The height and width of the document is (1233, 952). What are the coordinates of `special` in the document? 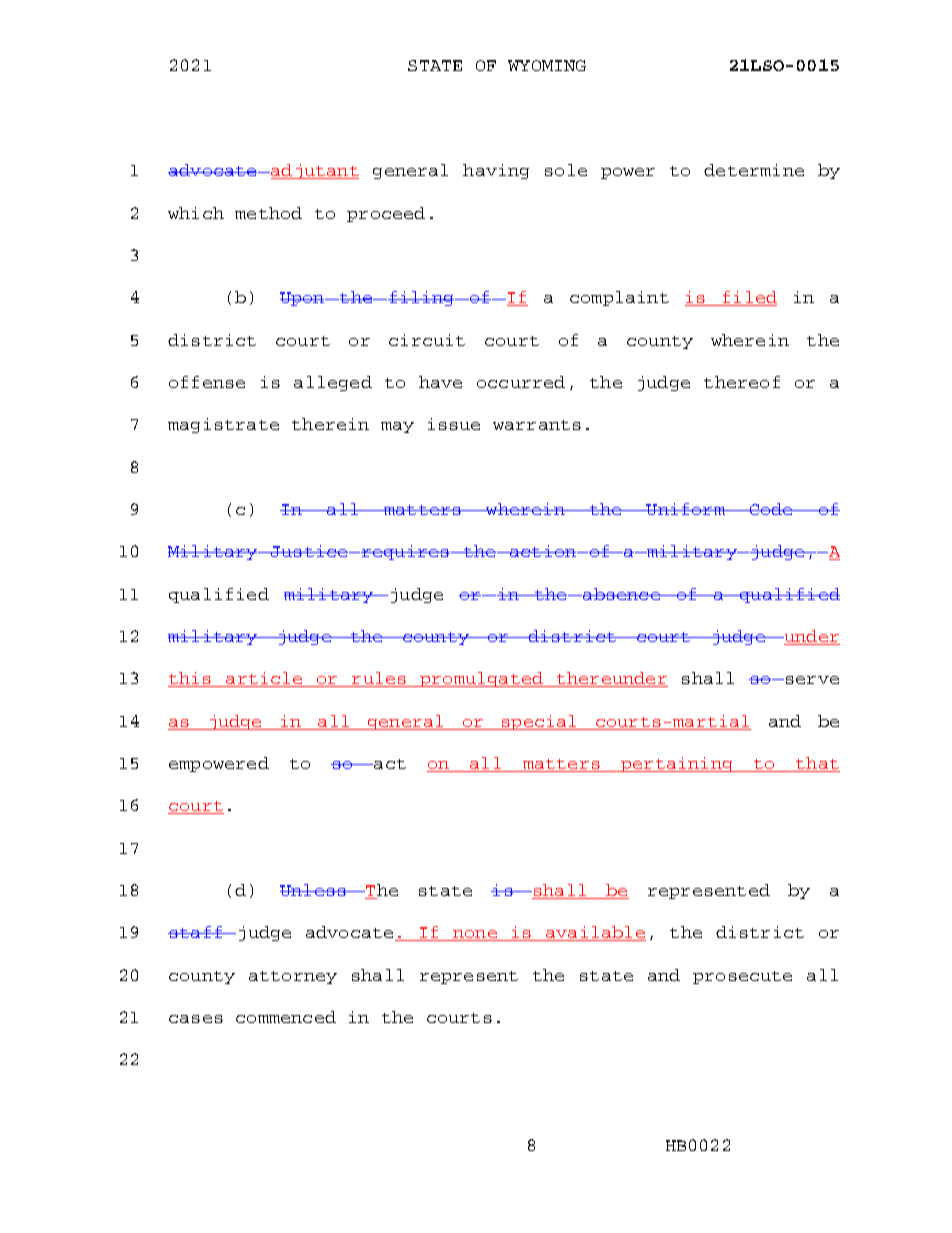 It's located at (539, 722).
